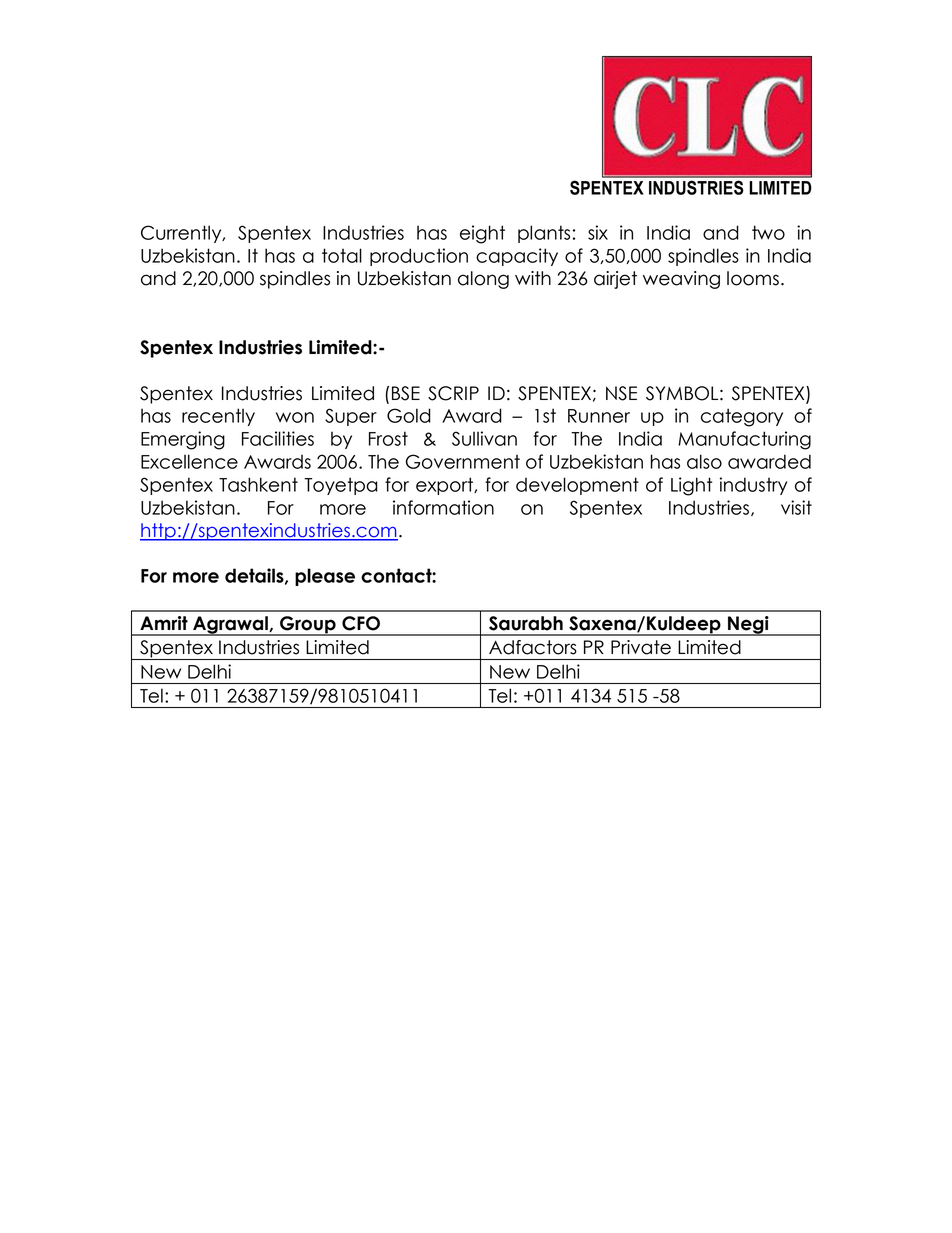 This image has height=1233, width=952. I want to click on Private, so click(641, 647).
